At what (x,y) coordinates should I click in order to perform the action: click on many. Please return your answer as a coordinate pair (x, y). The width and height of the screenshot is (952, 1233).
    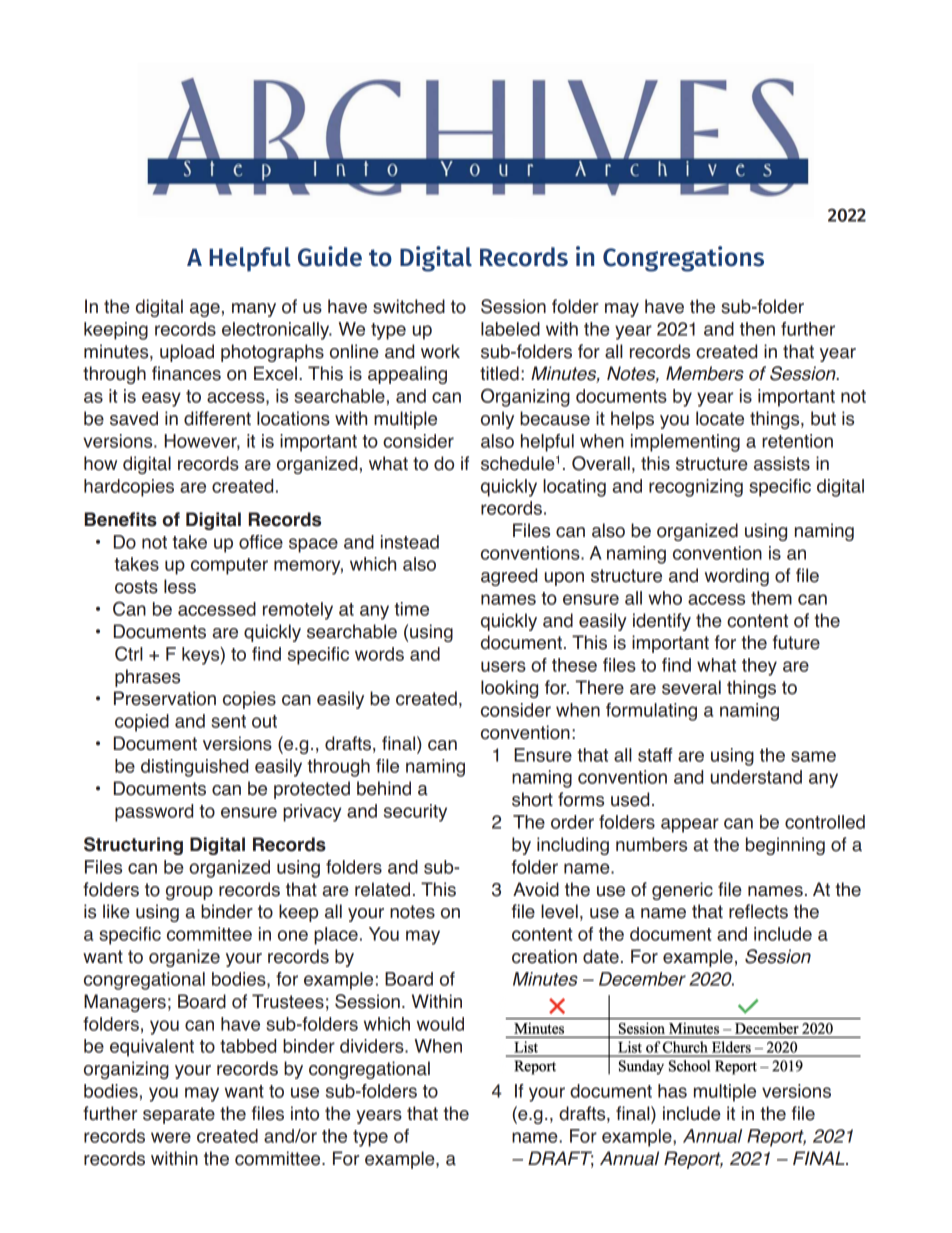
    Looking at the image, I should click on (254, 310).
